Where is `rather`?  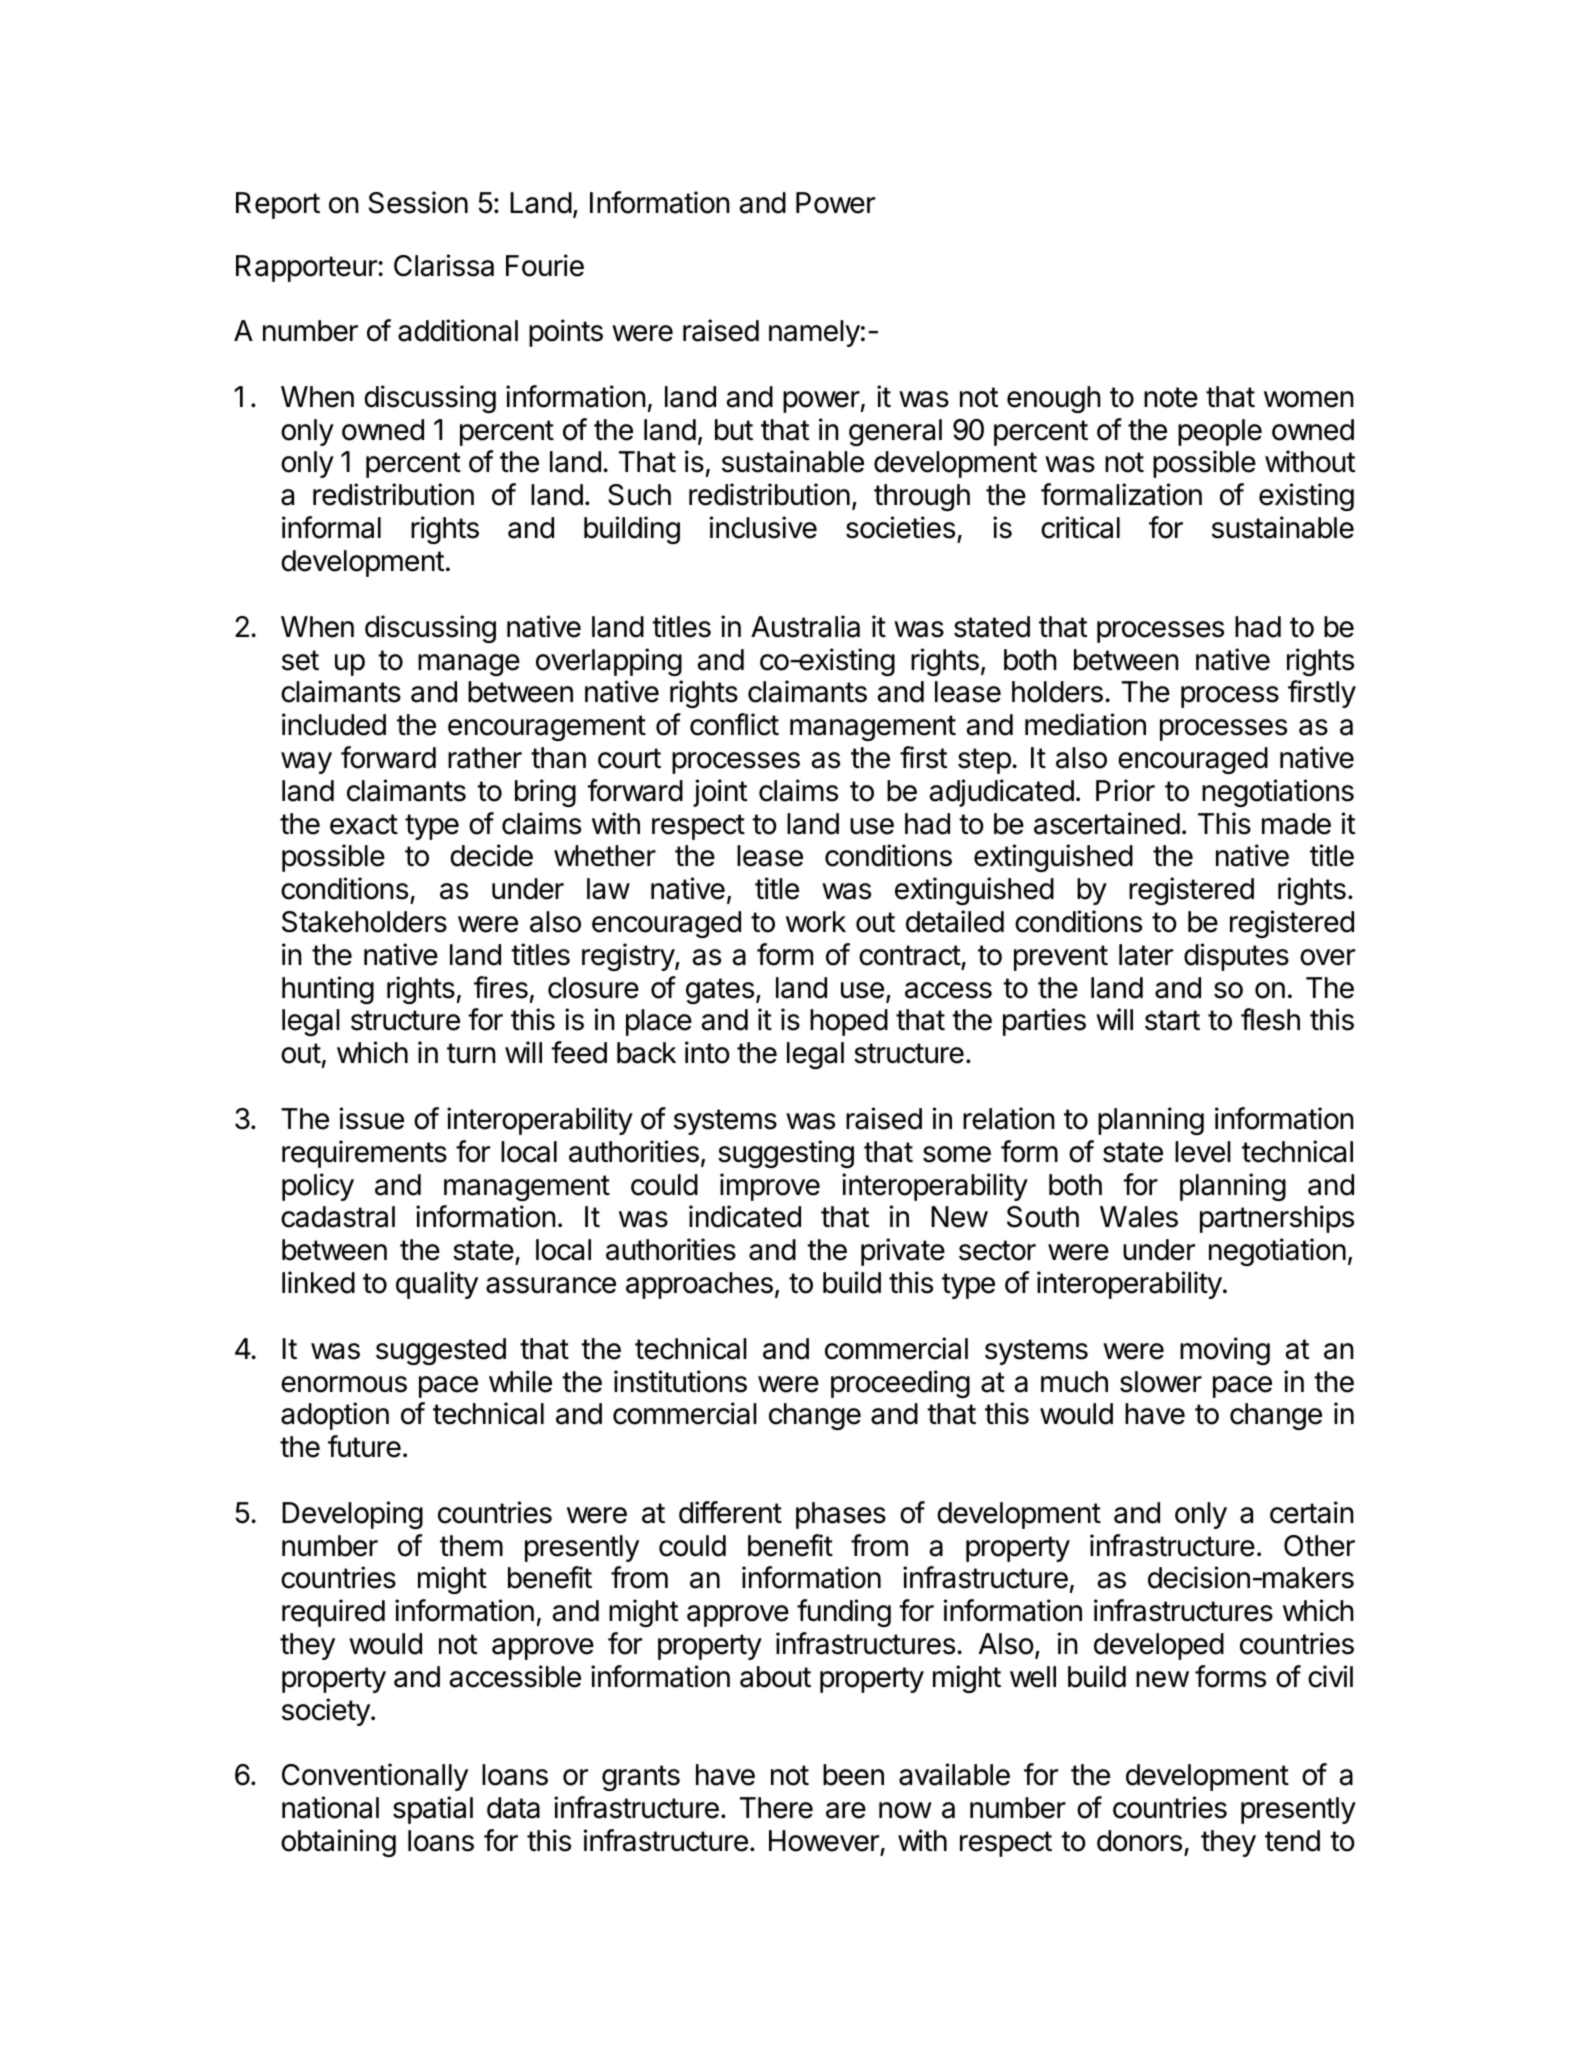 rather is located at coordinates (485, 758).
